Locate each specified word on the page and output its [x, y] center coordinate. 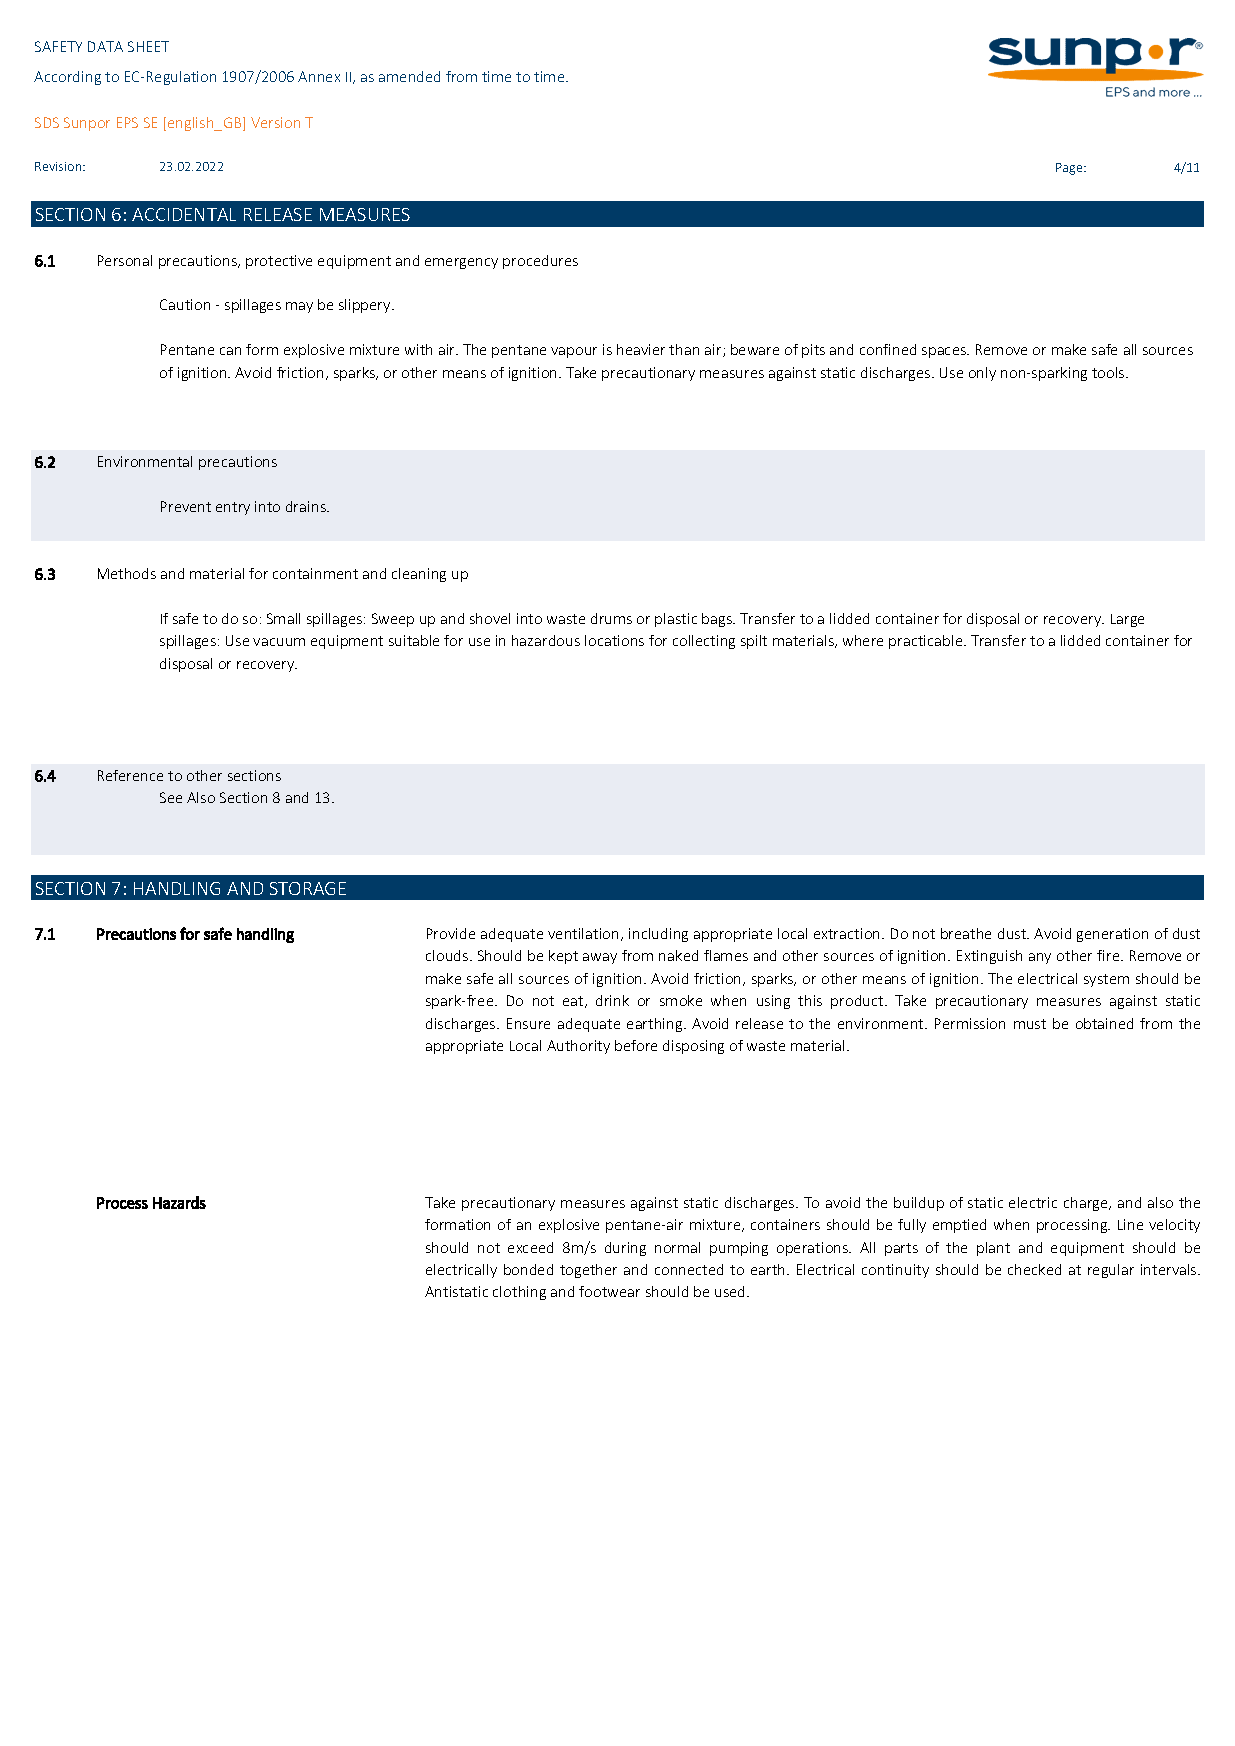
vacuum [279, 642]
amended [409, 76]
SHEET [148, 46]
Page [1070, 169]
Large [1127, 620]
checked [1034, 1269]
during [625, 1249]
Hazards [179, 1202]
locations [614, 640]
